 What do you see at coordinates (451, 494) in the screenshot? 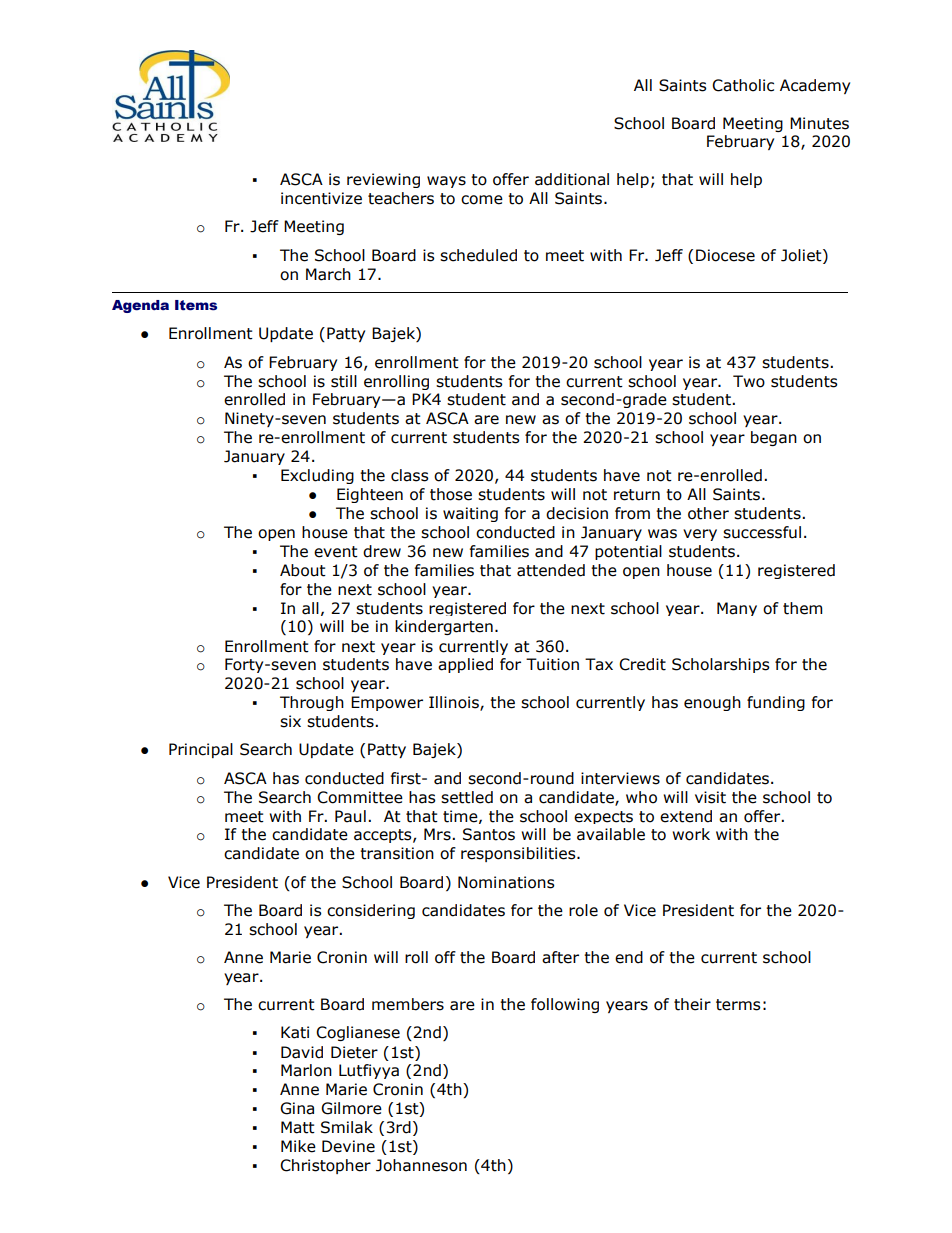
I see `those` at bounding box center [451, 494].
